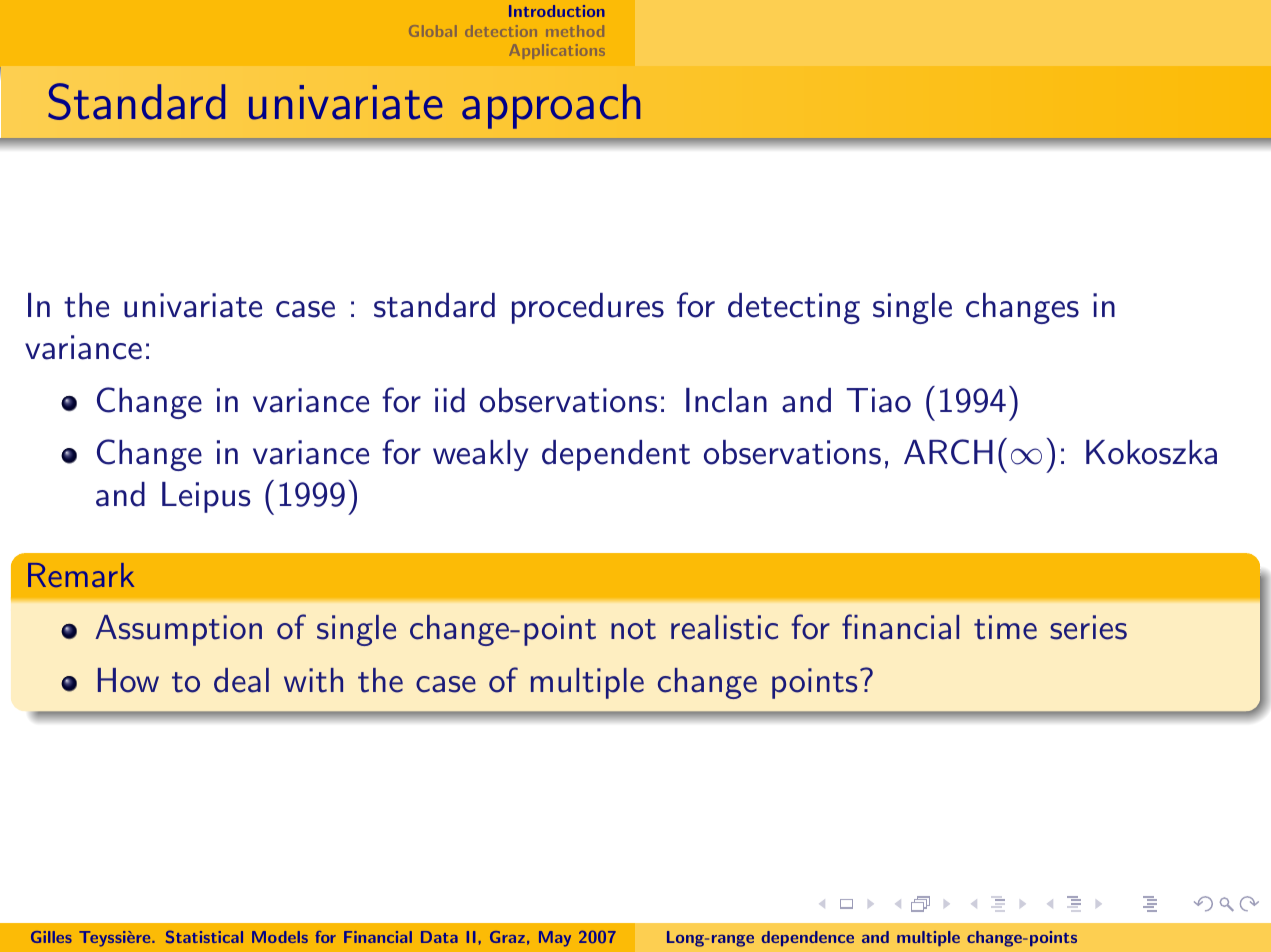 The width and height of the page is (1271, 952). I want to click on approach, so click(551, 106).
